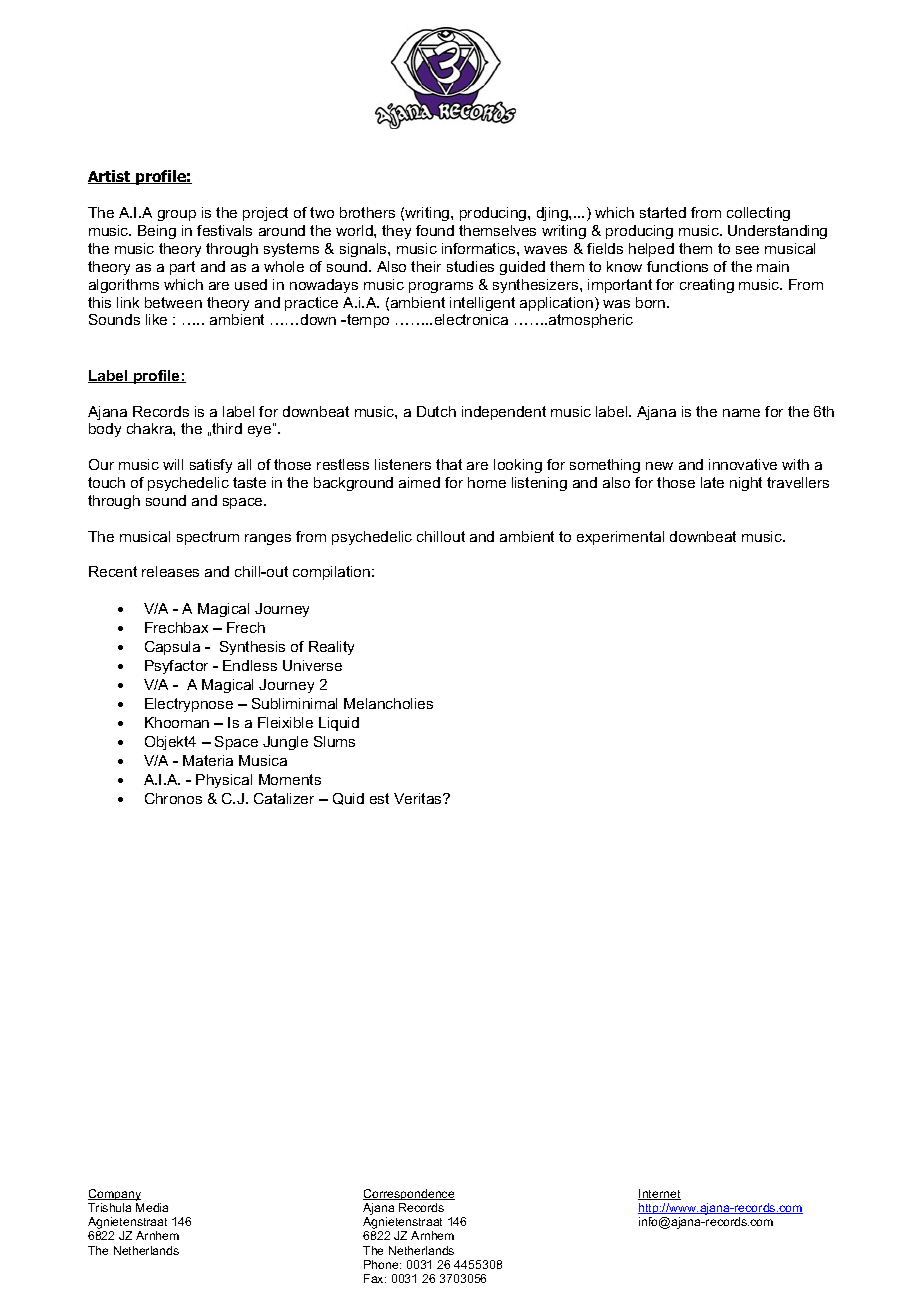 Image resolution: width=924 pixels, height=1308 pixels. Describe the element at coordinates (435, 230) in the screenshot. I see `found` at that location.
